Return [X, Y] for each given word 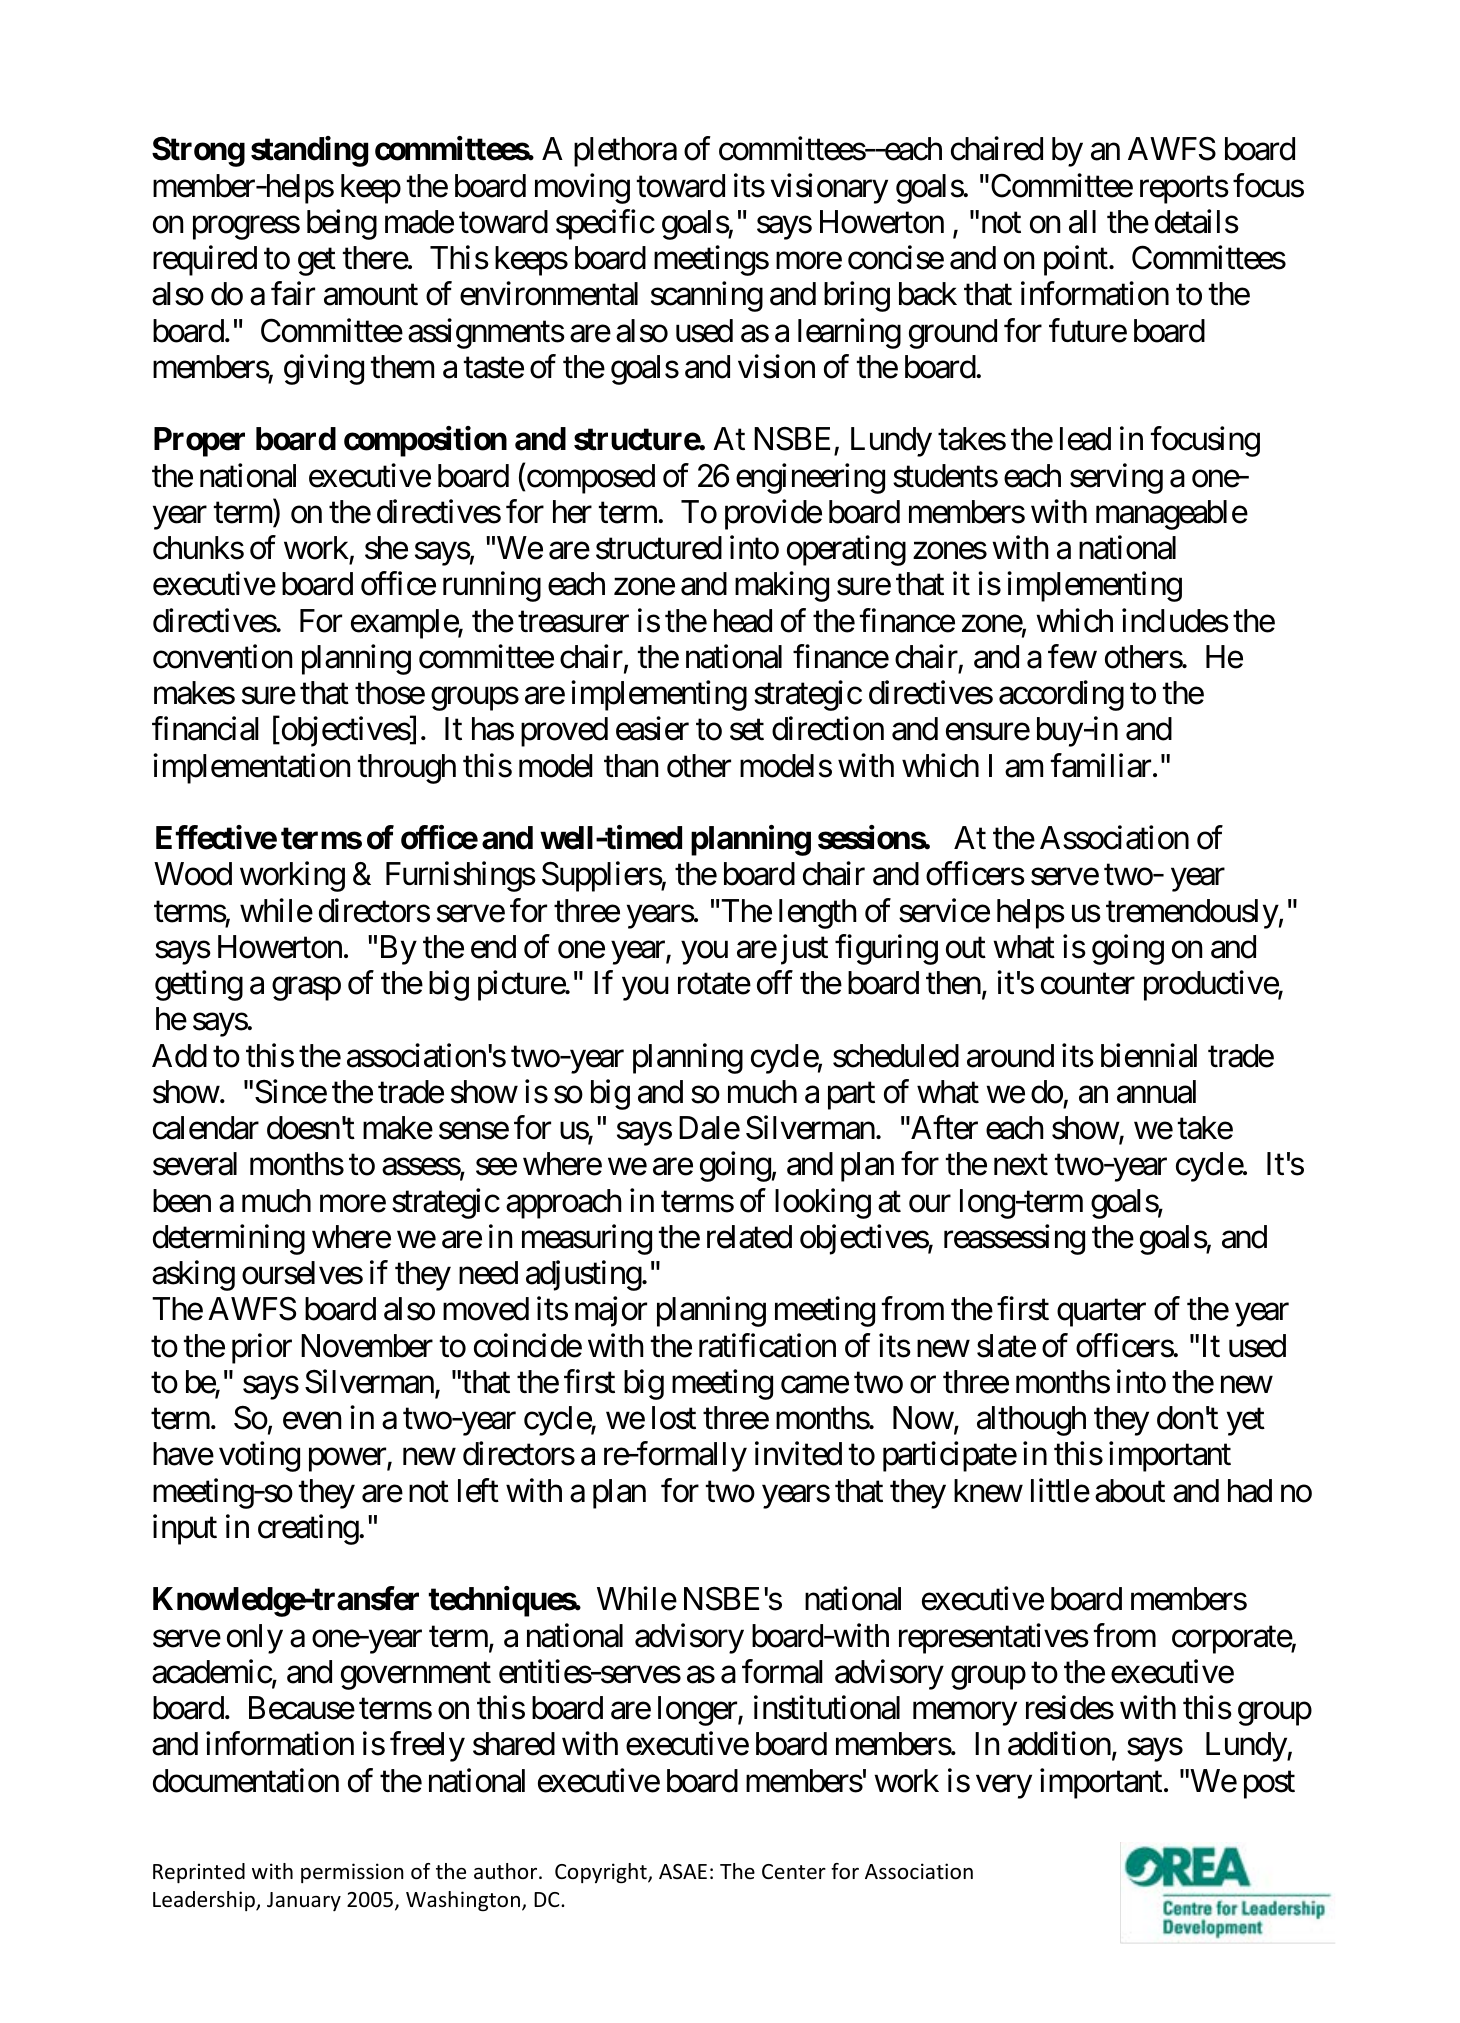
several [195, 1164]
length [818, 914]
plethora [625, 152]
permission [352, 1873]
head [743, 621]
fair [293, 294]
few [1072, 656]
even [312, 1421]
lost [674, 1418]
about [1130, 1491]
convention [222, 656]
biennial [1149, 1055]
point [1076, 261]
